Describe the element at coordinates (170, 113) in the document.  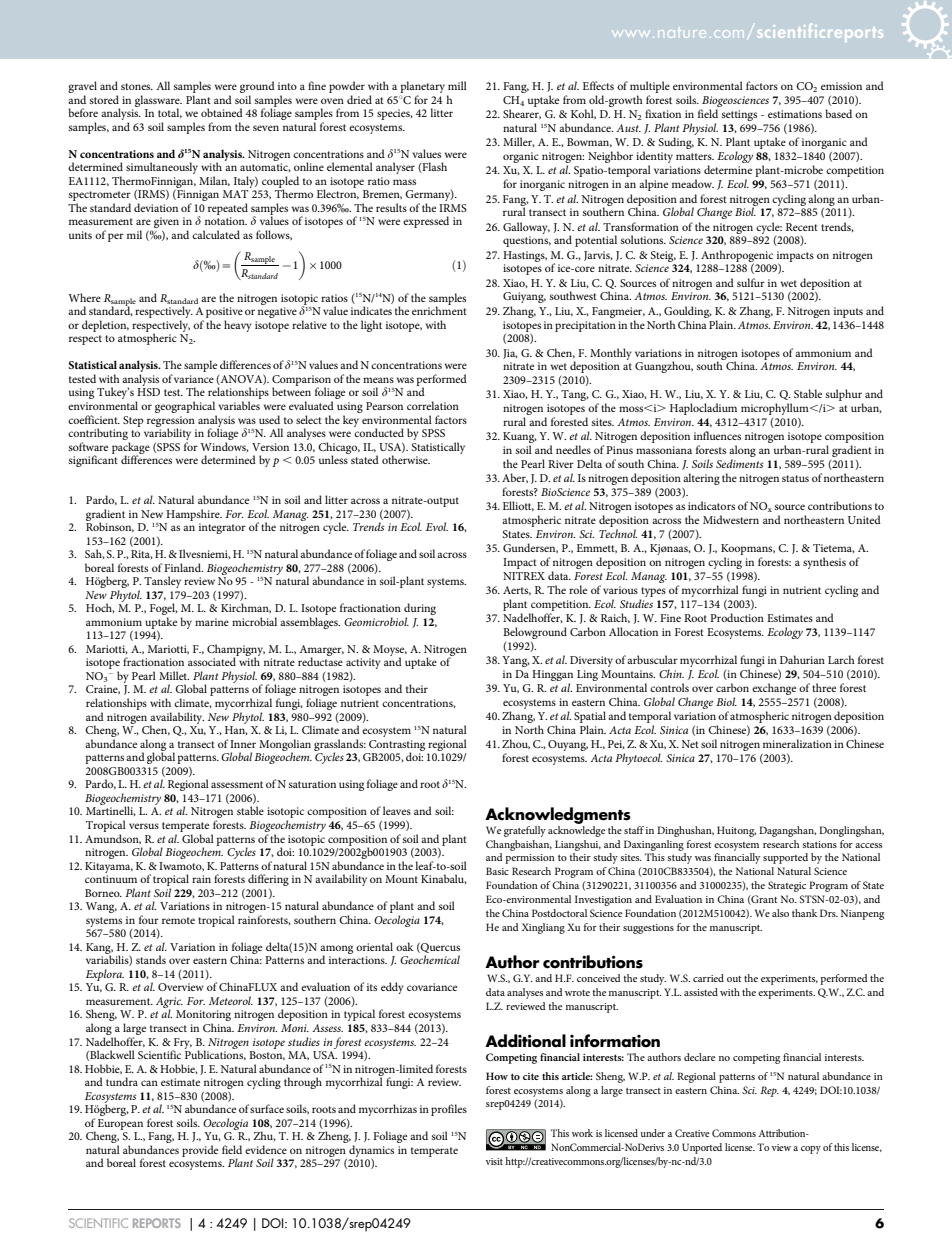
I see `total` at that location.
